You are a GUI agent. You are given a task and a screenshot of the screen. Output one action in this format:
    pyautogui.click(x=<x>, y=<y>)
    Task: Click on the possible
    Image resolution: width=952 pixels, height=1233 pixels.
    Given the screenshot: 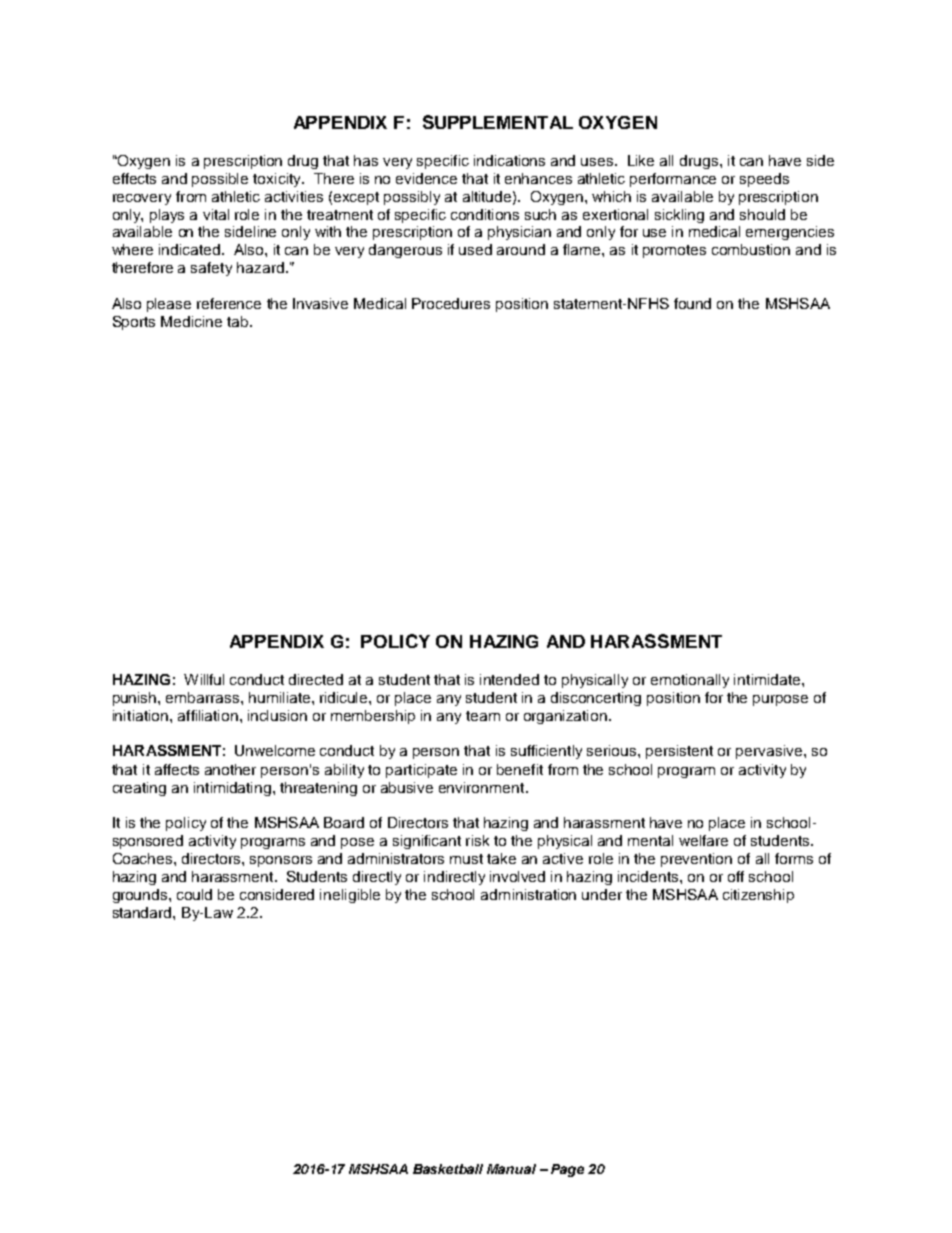 What is the action you would take?
    pyautogui.click(x=220, y=180)
